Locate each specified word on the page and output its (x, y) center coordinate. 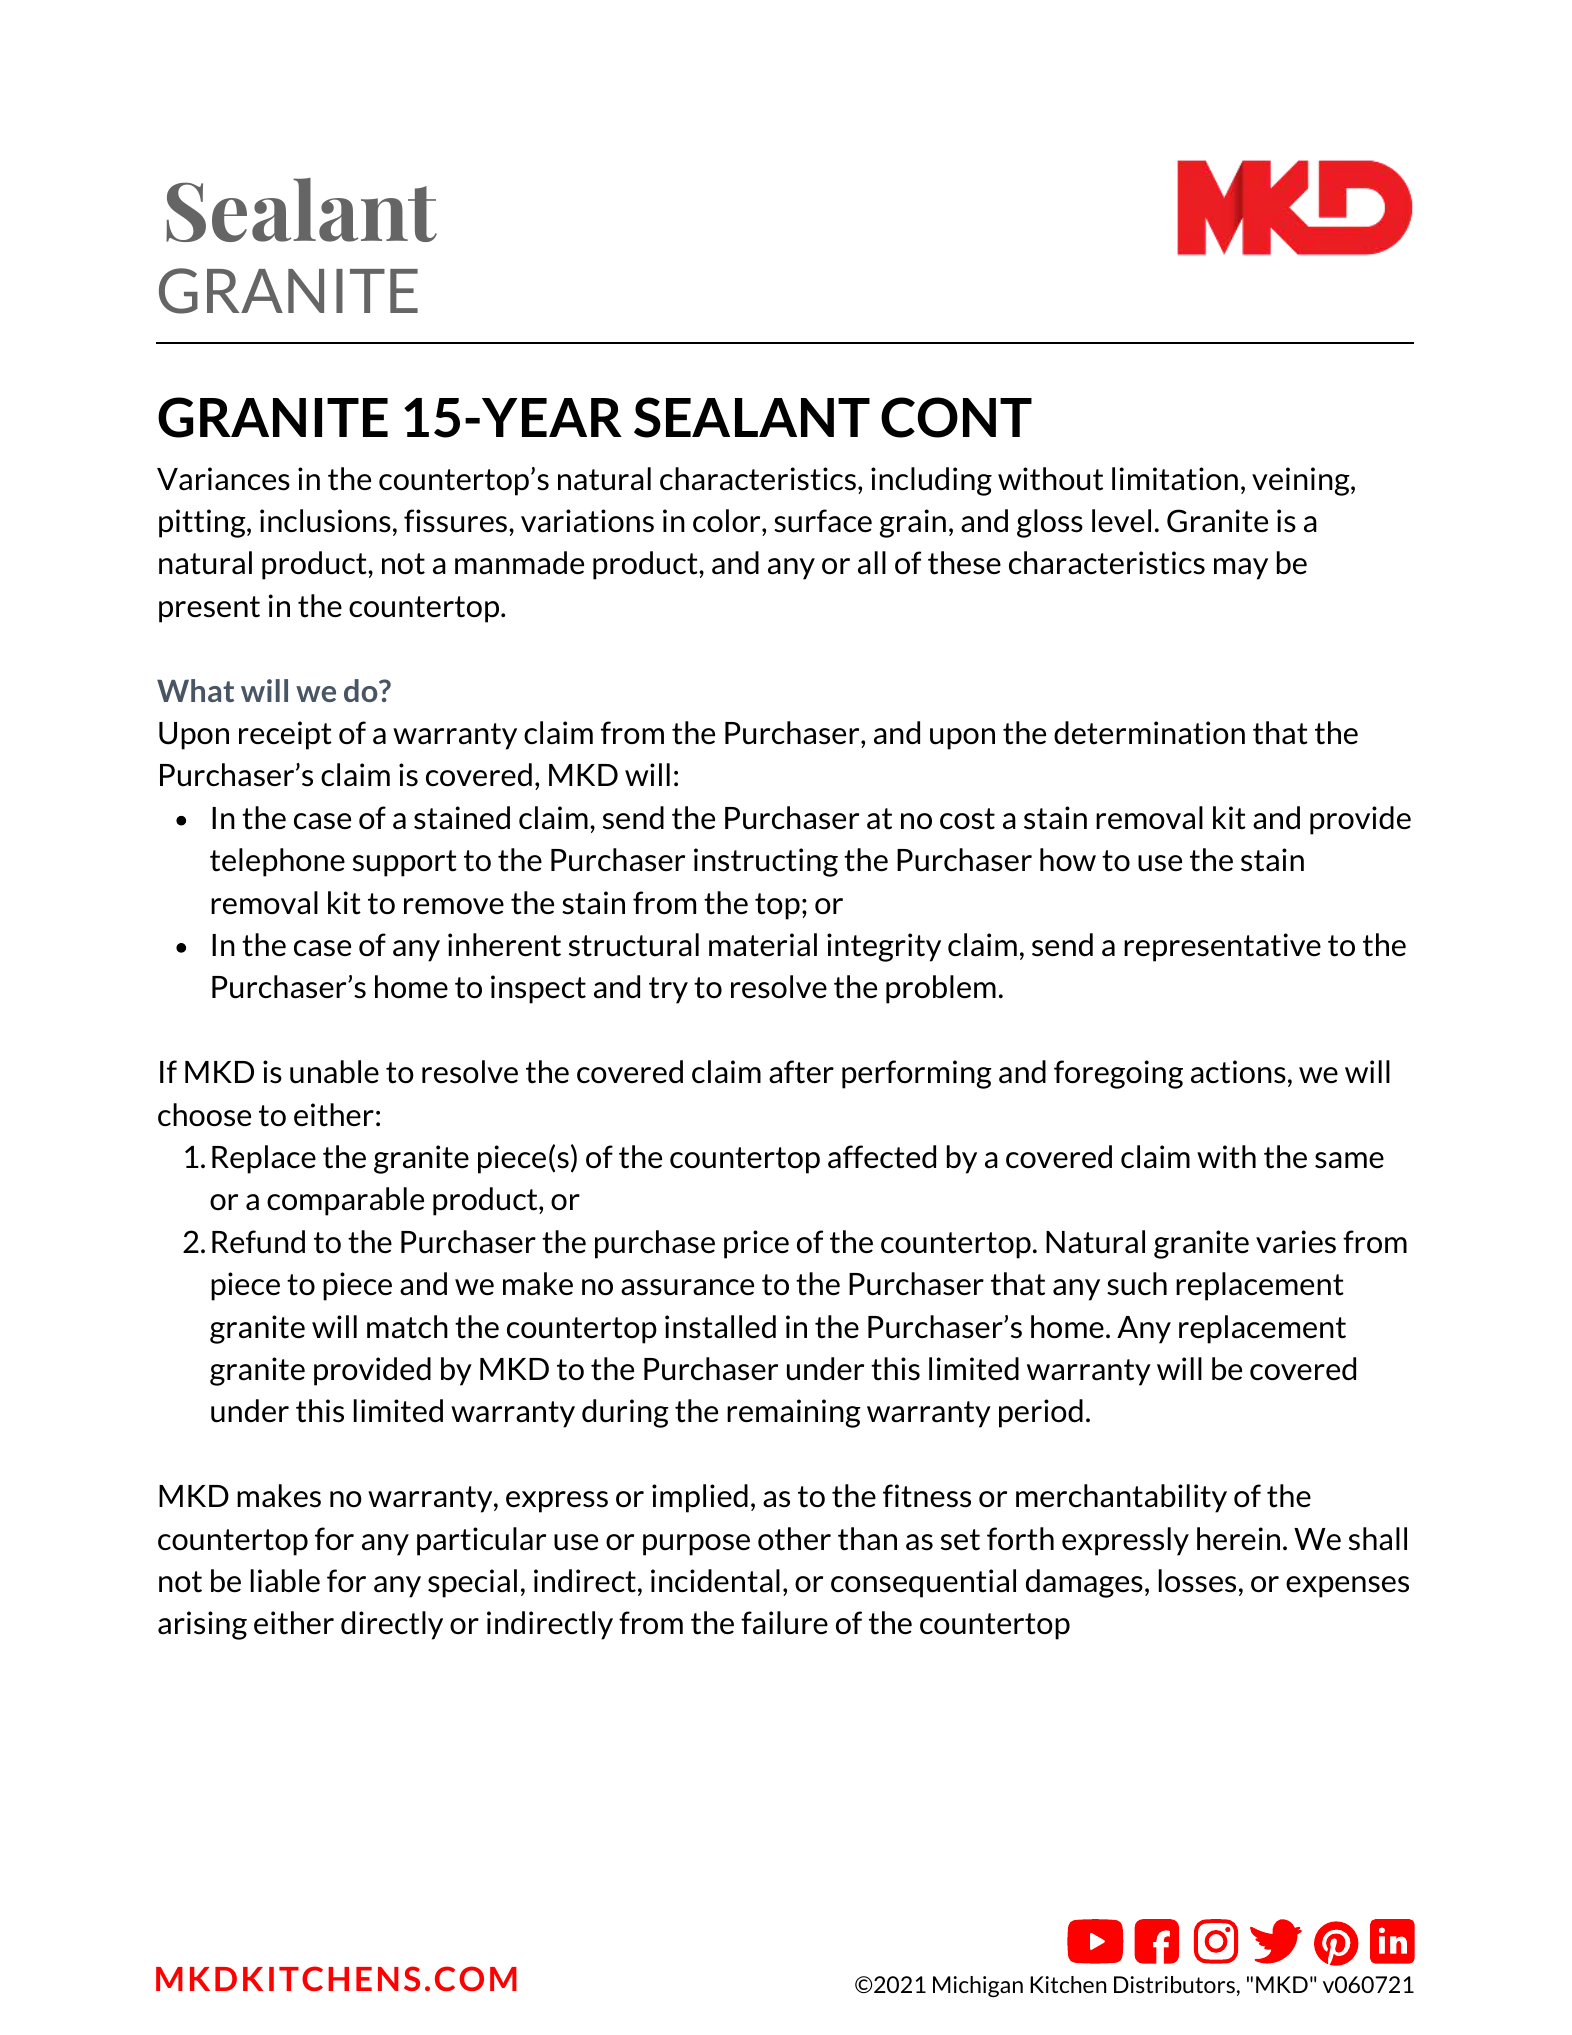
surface (823, 521)
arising (202, 1625)
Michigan (978, 1987)
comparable (345, 1201)
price (756, 1244)
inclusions (325, 521)
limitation (1175, 479)
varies (1296, 1242)
